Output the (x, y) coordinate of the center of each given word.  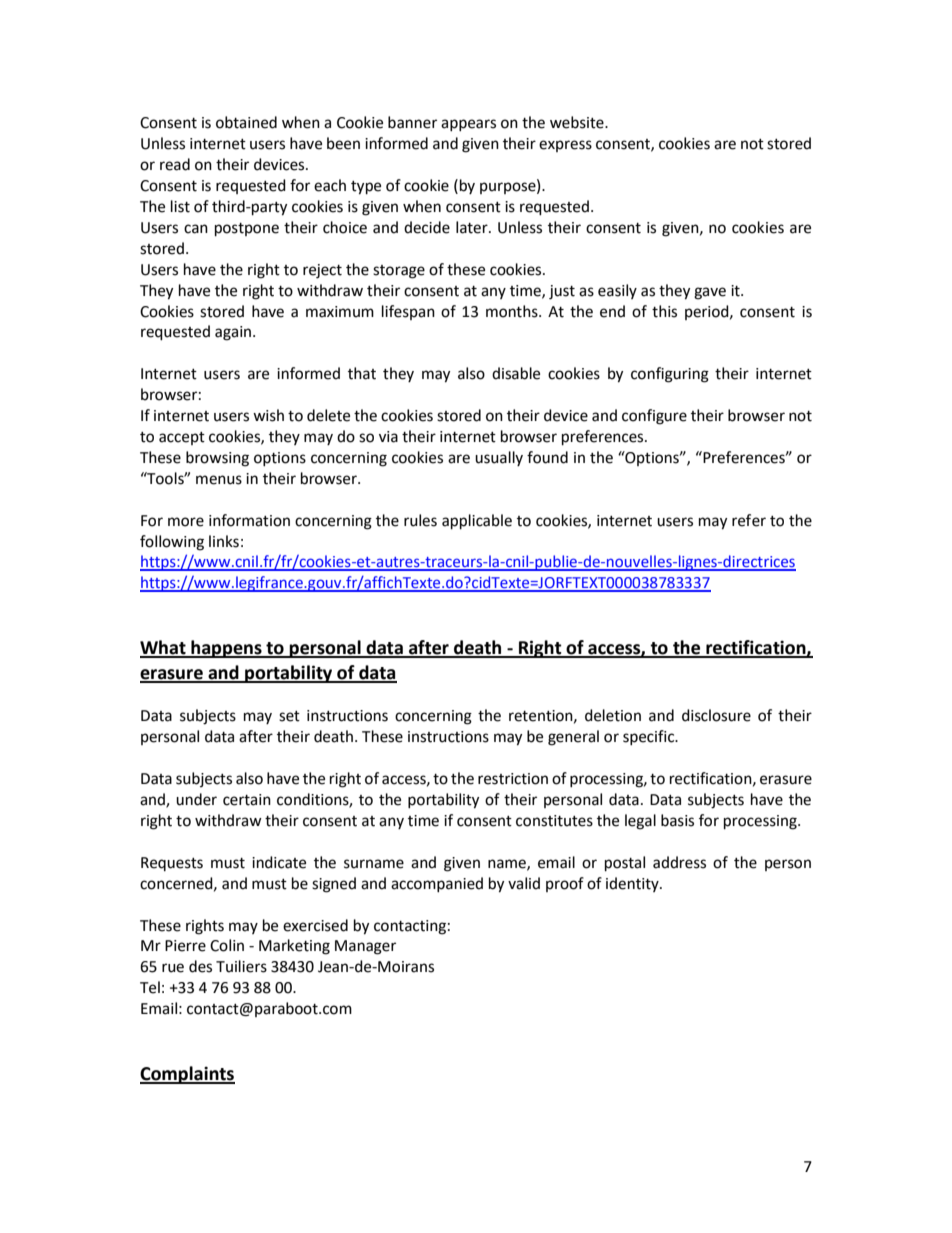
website (578, 122)
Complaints (187, 1075)
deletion (613, 715)
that (362, 373)
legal (640, 822)
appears (468, 125)
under (196, 799)
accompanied (437, 884)
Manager (365, 947)
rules (420, 520)
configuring (670, 375)
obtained (246, 122)
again (234, 333)
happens (226, 649)
